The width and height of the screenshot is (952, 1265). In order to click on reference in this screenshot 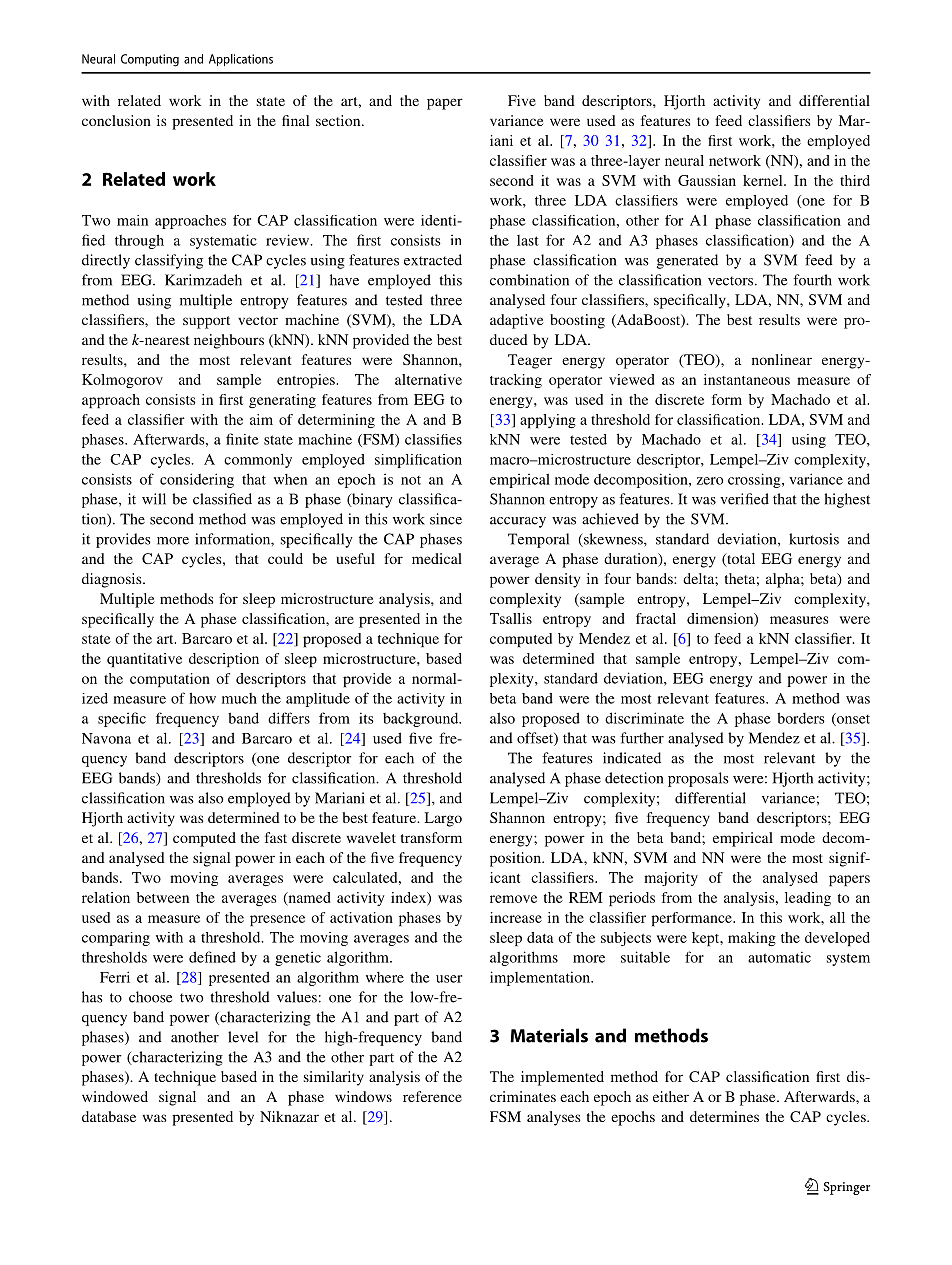, I will do `click(432, 1096)`.
